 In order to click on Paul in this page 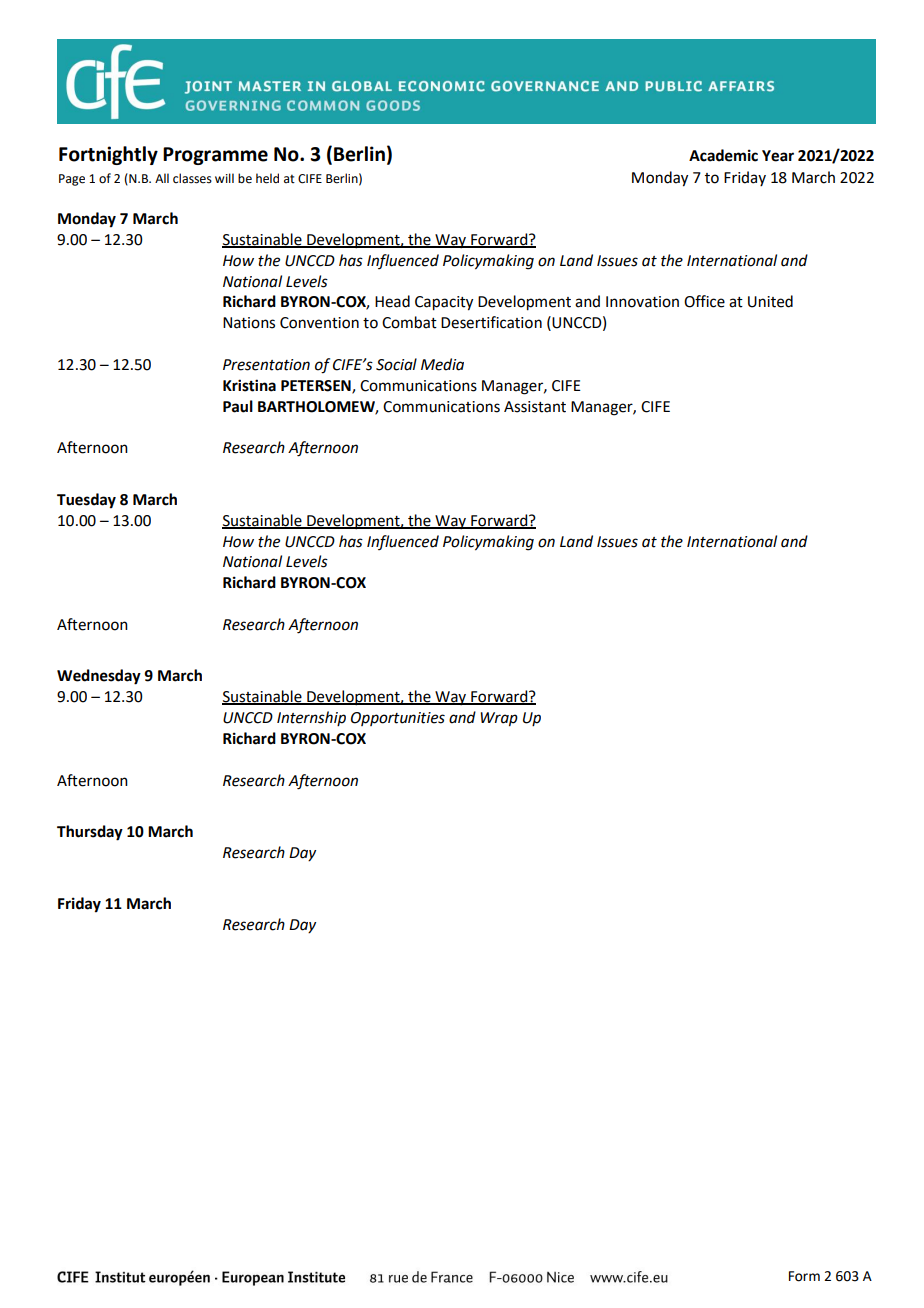, I will do `click(238, 406)`.
